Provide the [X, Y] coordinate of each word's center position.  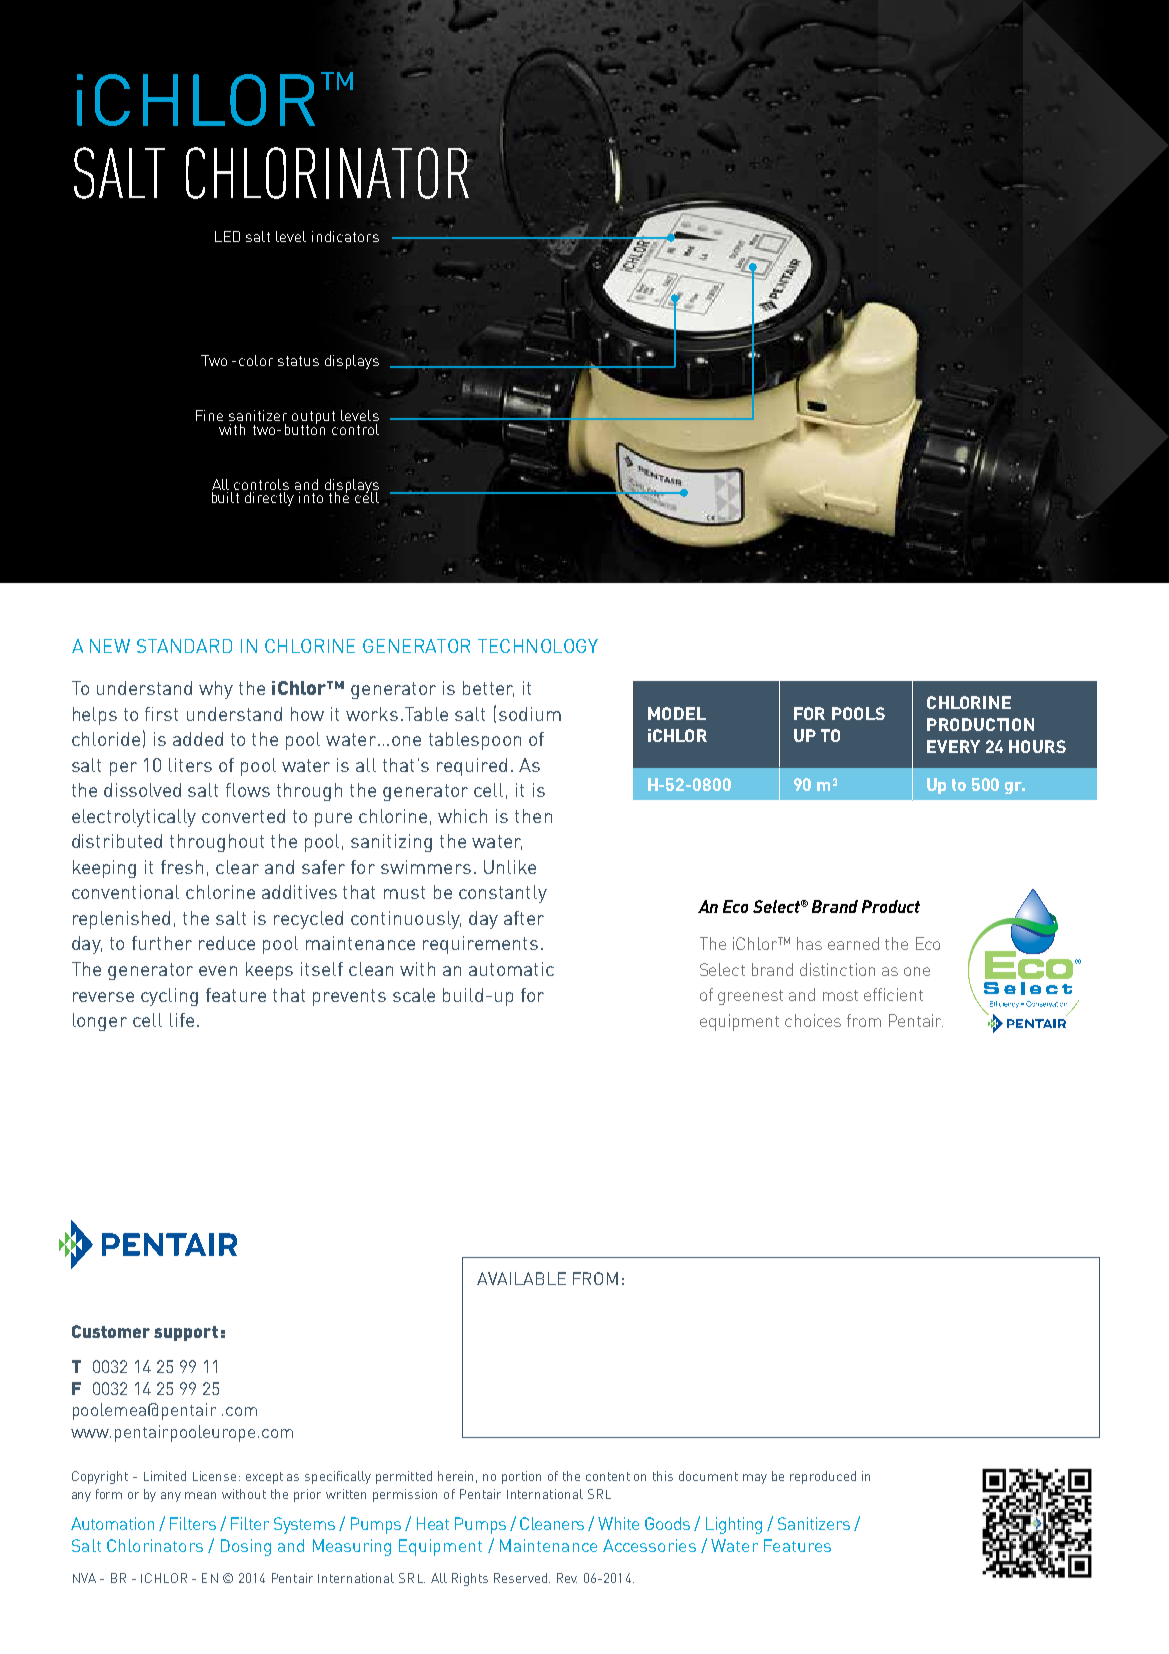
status [298, 361]
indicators [345, 236]
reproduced [823, 1477]
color [256, 360]
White [618, 1523]
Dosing [246, 1547]
